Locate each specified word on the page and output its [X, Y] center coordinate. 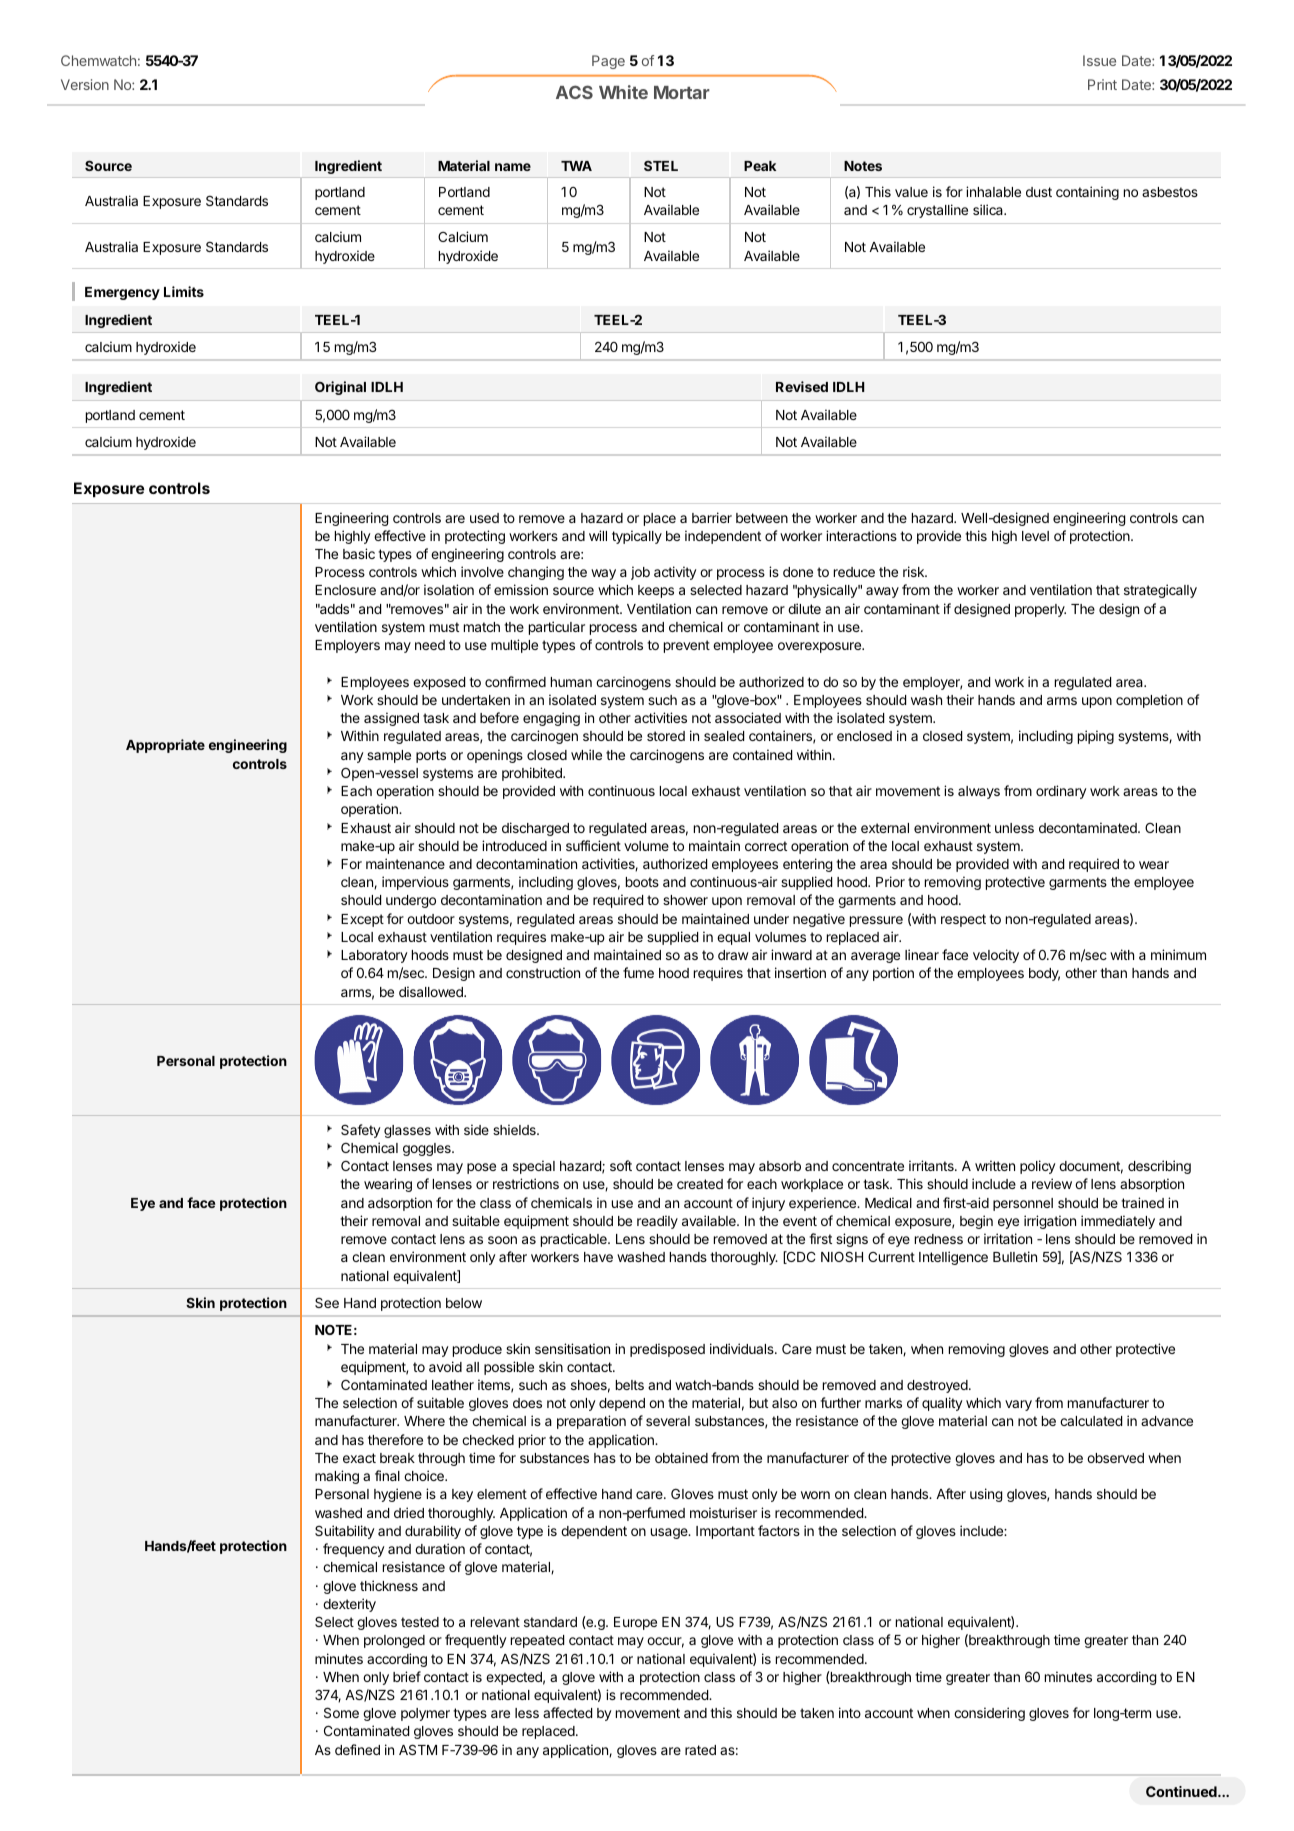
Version [85, 84]
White [623, 92]
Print [1102, 84]
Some [341, 1712]
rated [700, 1750]
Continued [1182, 1791]
